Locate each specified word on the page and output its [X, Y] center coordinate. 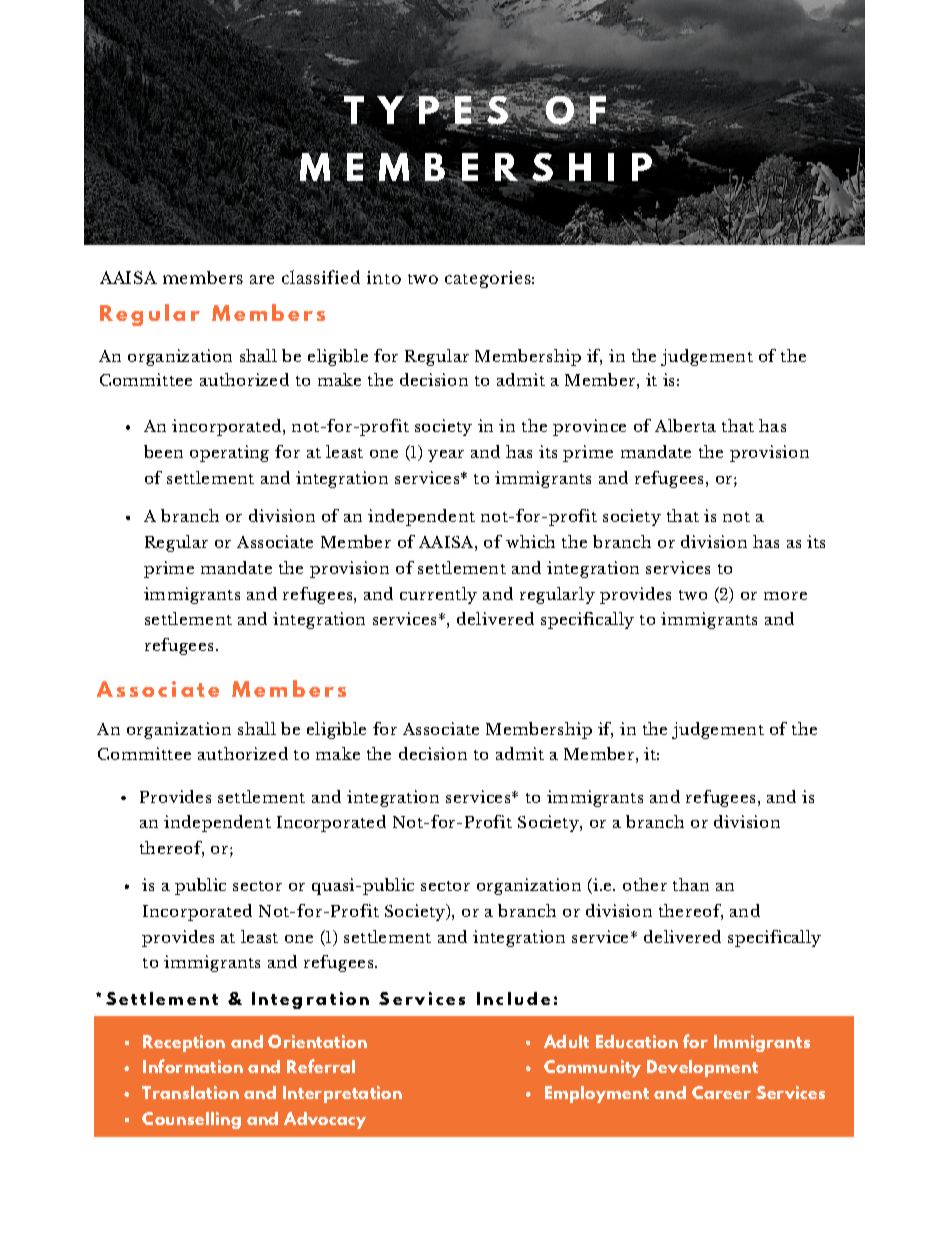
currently [438, 595]
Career [721, 1092]
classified [321, 277]
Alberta [685, 425]
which [530, 541]
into [384, 277]
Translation [190, 1092]
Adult [566, 1041]
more [785, 596]
